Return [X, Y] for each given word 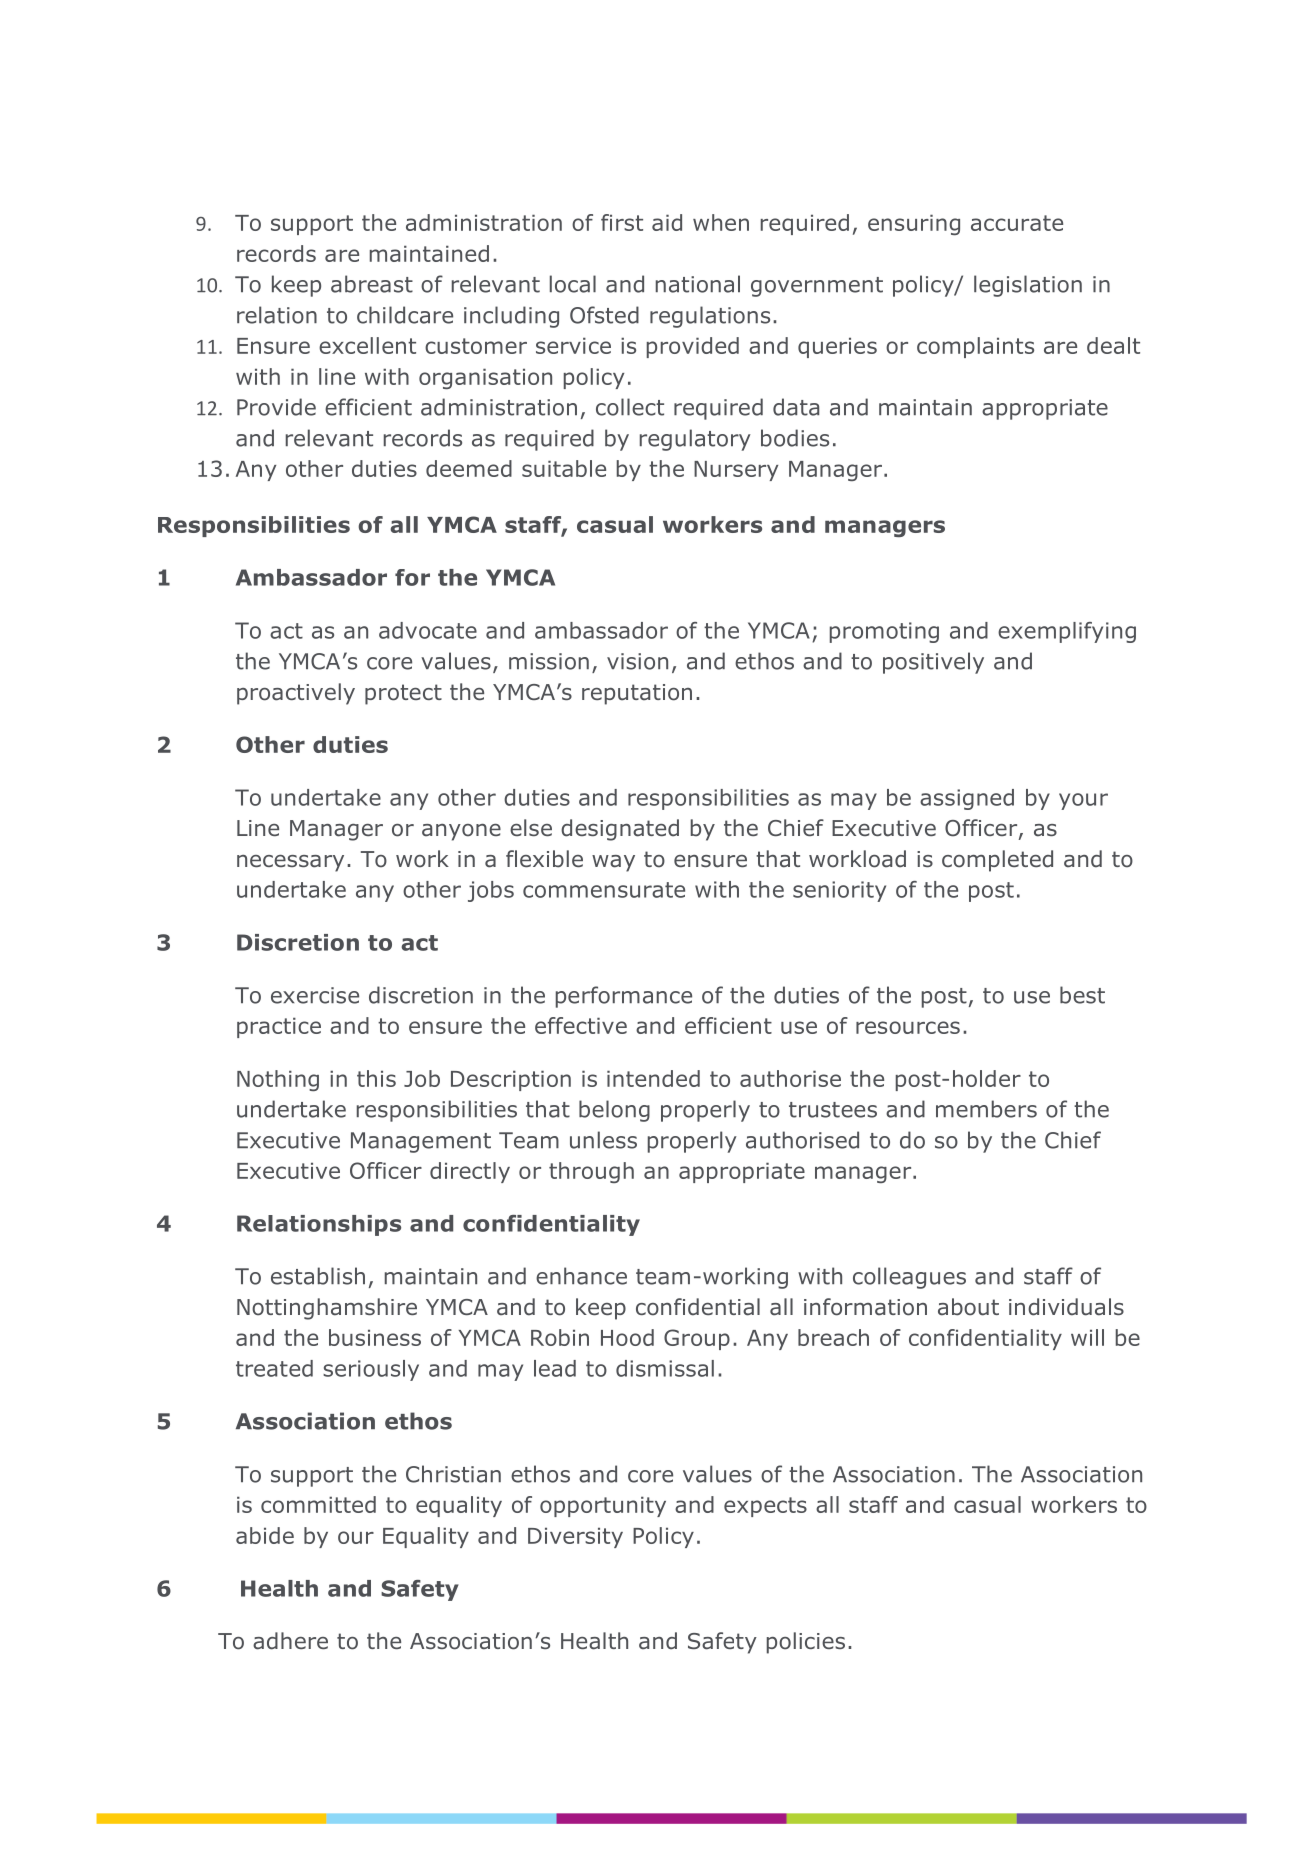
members [986, 1109]
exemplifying [1067, 632]
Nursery [736, 471]
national [698, 284]
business [375, 1337]
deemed [469, 468]
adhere [290, 1641]
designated [620, 830]
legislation [1028, 286]
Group [697, 1339]
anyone [461, 832]
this [376, 1078]
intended [653, 1078]
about [968, 1307]
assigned [967, 799]
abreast [372, 284]
